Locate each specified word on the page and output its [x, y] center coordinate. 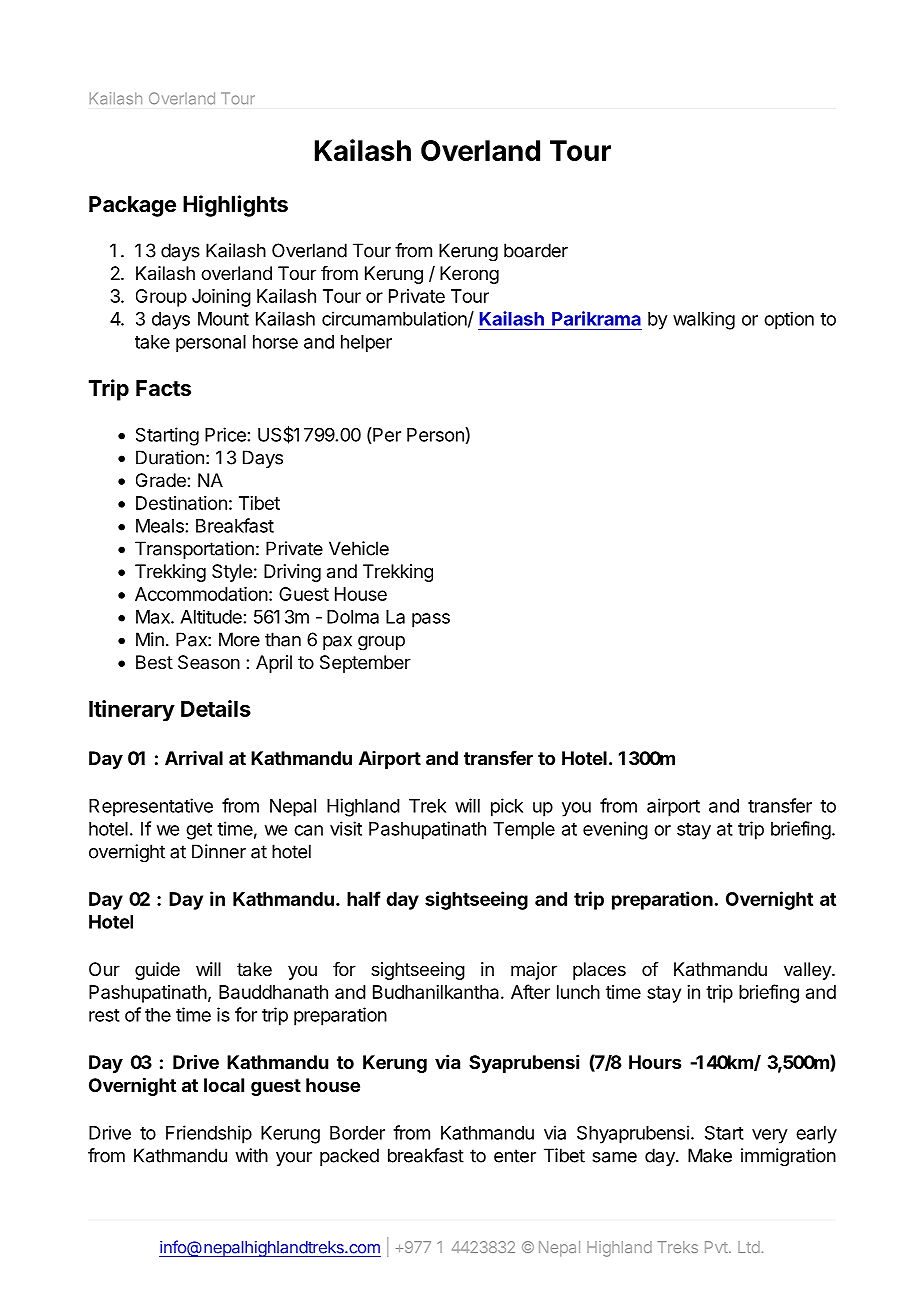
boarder [536, 250]
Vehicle [359, 548]
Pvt [717, 1247]
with [251, 1155]
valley [808, 971]
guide [157, 971]
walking [704, 321]
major [534, 971]
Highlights [235, 206]
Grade [162, 480]
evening [615, 830]
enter [515, 1156]
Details [216, 708]
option [789, 321]
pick [507, 807]
